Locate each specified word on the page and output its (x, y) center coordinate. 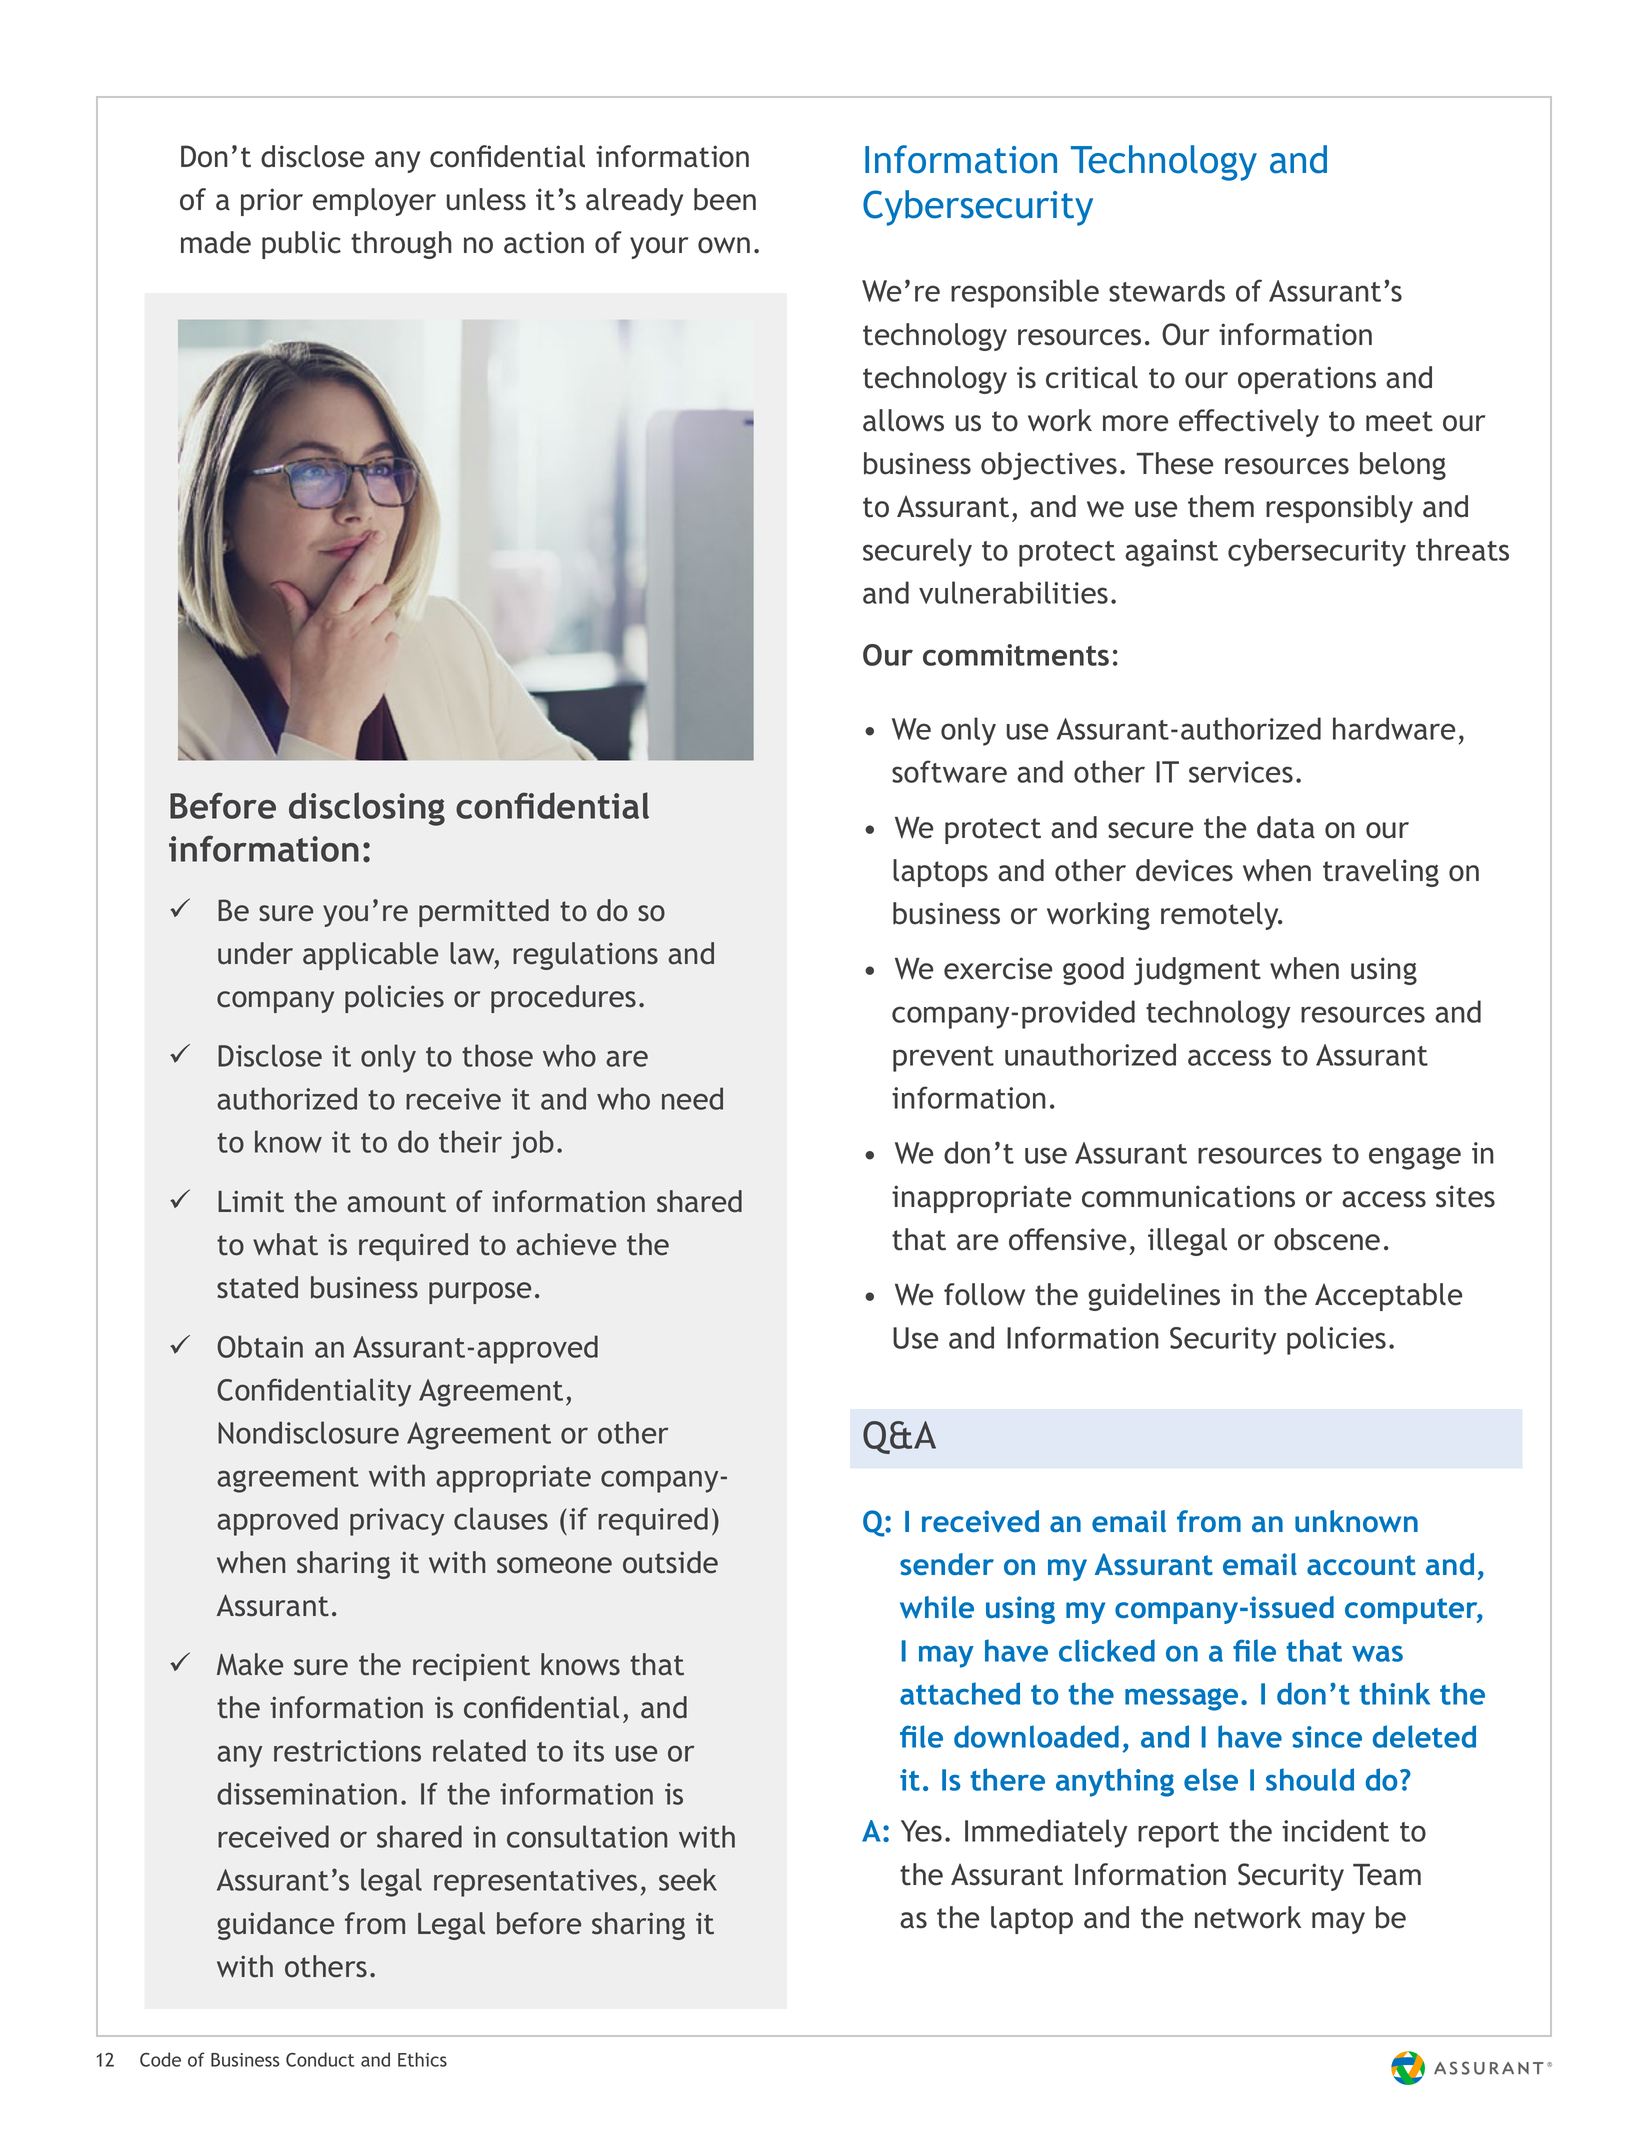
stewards (1167, 290)
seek (688, 1879)
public (301, 245)
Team (1387, 1875)
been (725, 199)
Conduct (320, 2059)
